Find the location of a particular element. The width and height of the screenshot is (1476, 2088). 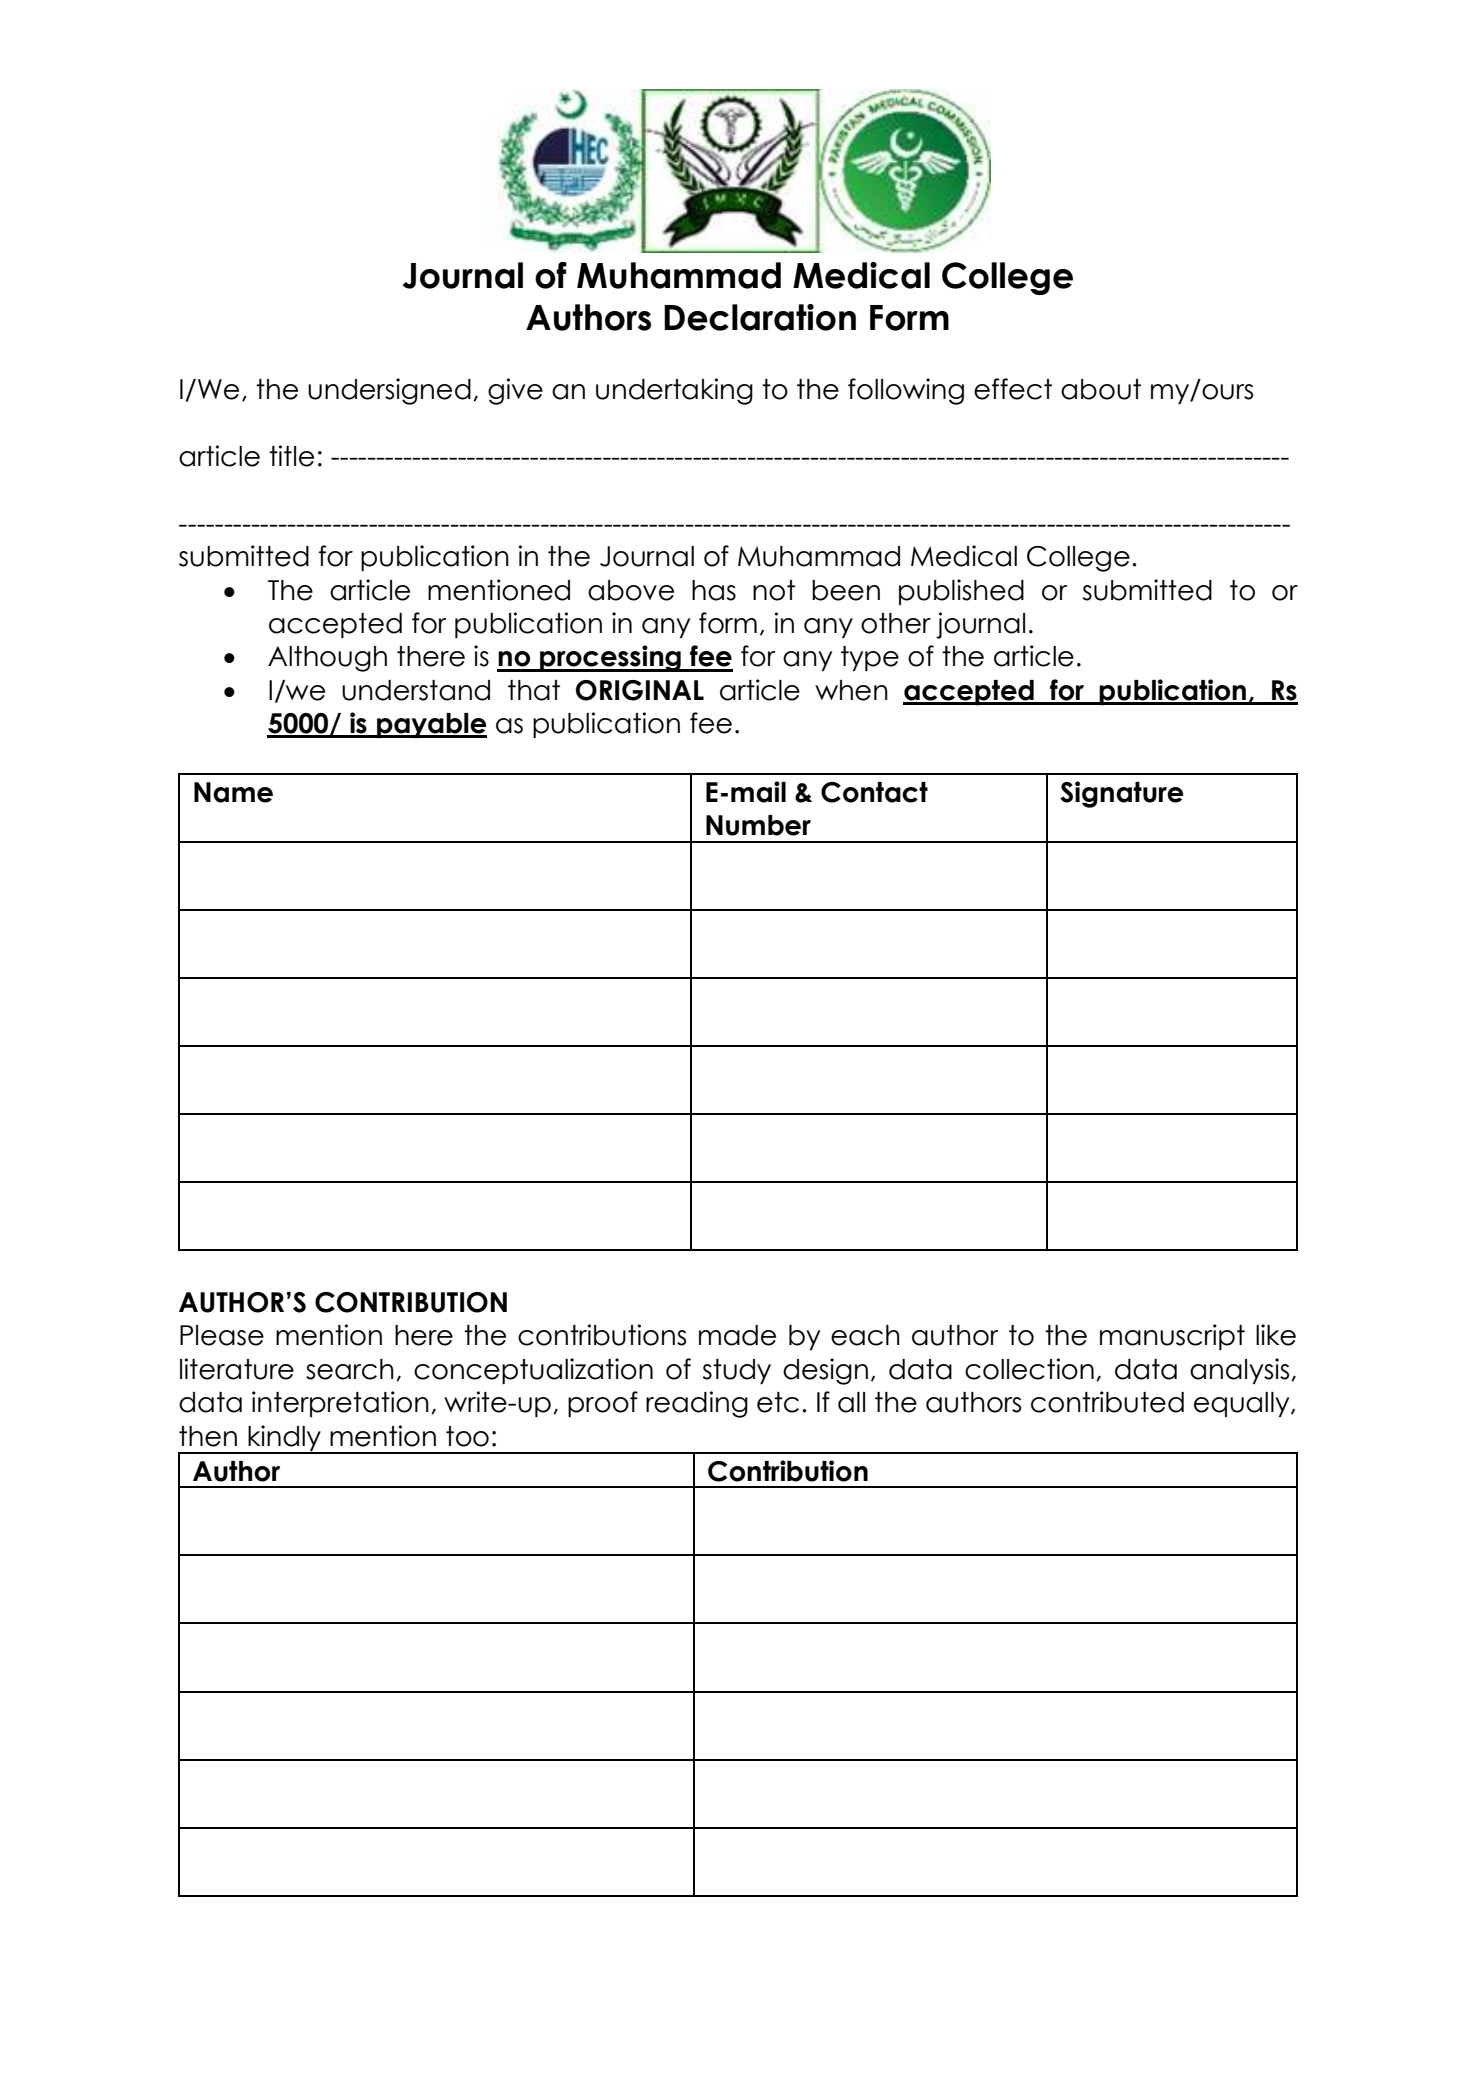

Declaration is located at coordinates (760, 317).
